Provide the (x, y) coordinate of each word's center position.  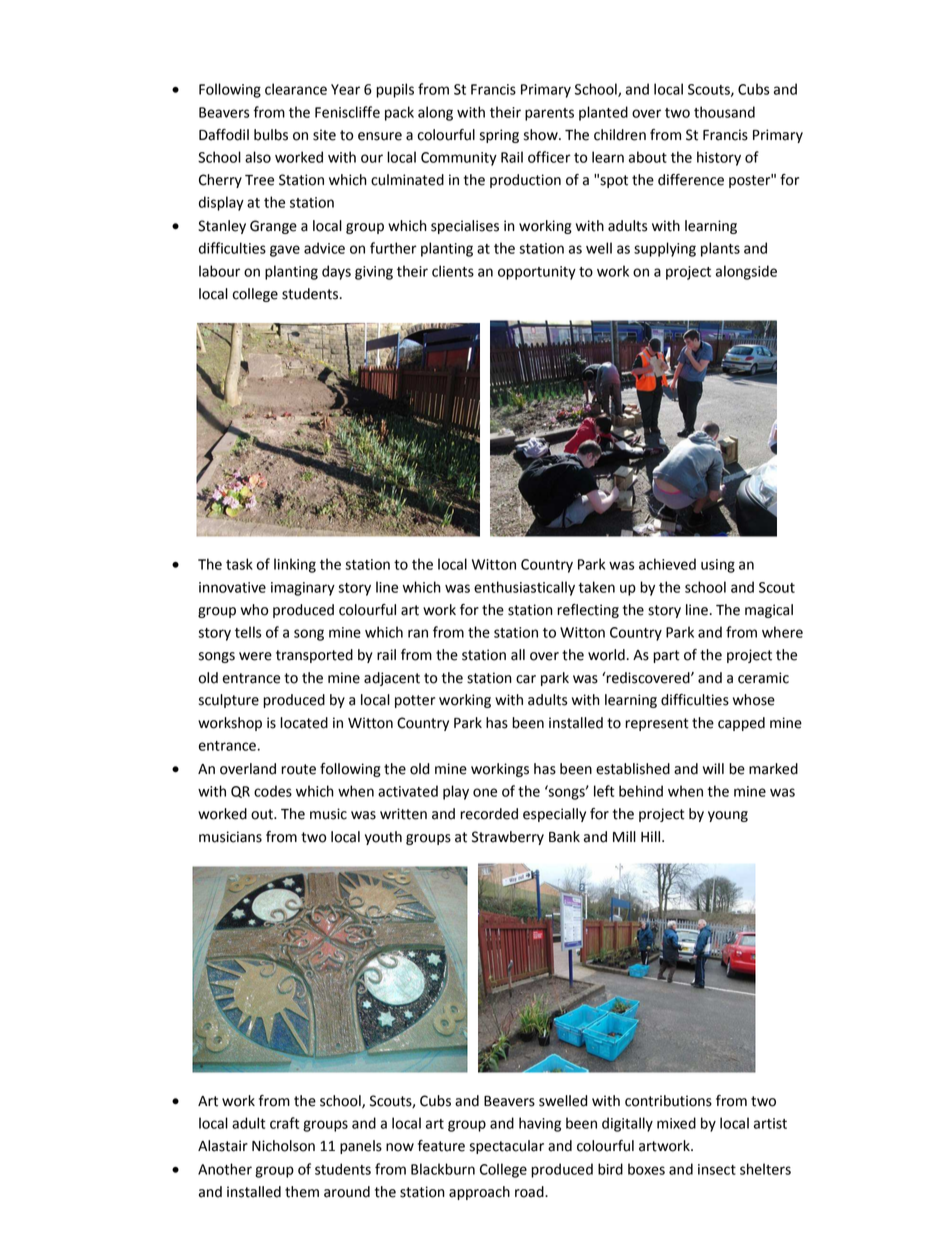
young (728, 816)
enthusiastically (524, 588)
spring (499, 136)
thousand (724, 112)
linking (295, 565)
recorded (489, 814)
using (718, 566)
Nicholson (283, 1146)
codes (273, 791)
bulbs (271, 135)
